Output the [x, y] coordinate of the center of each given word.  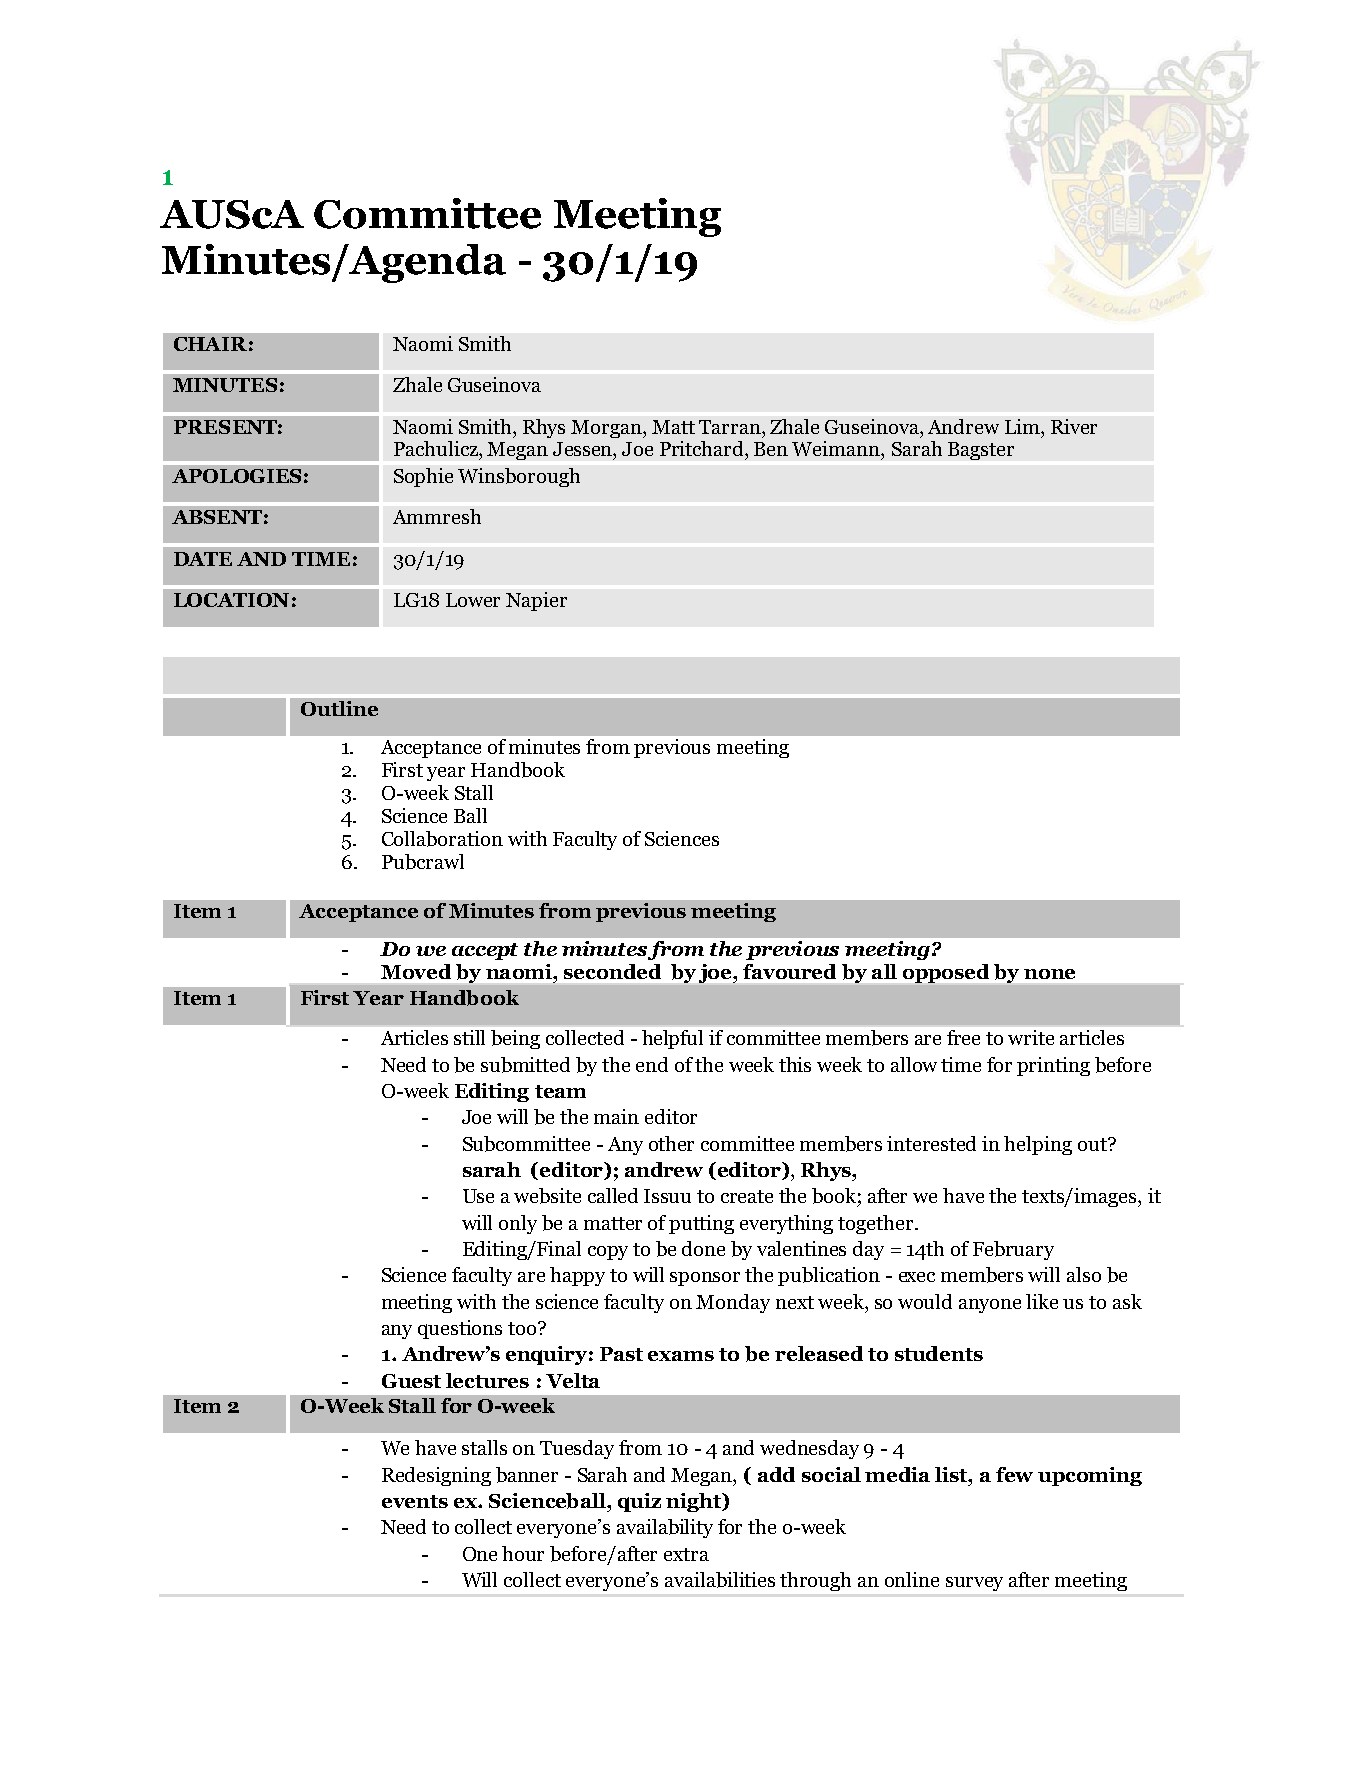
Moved [416, 971]
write [1031, 1037]
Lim [1023, 426]
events [415, 1501]
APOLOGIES [236, 476]
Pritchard [703, 448]
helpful [672, 1039]
